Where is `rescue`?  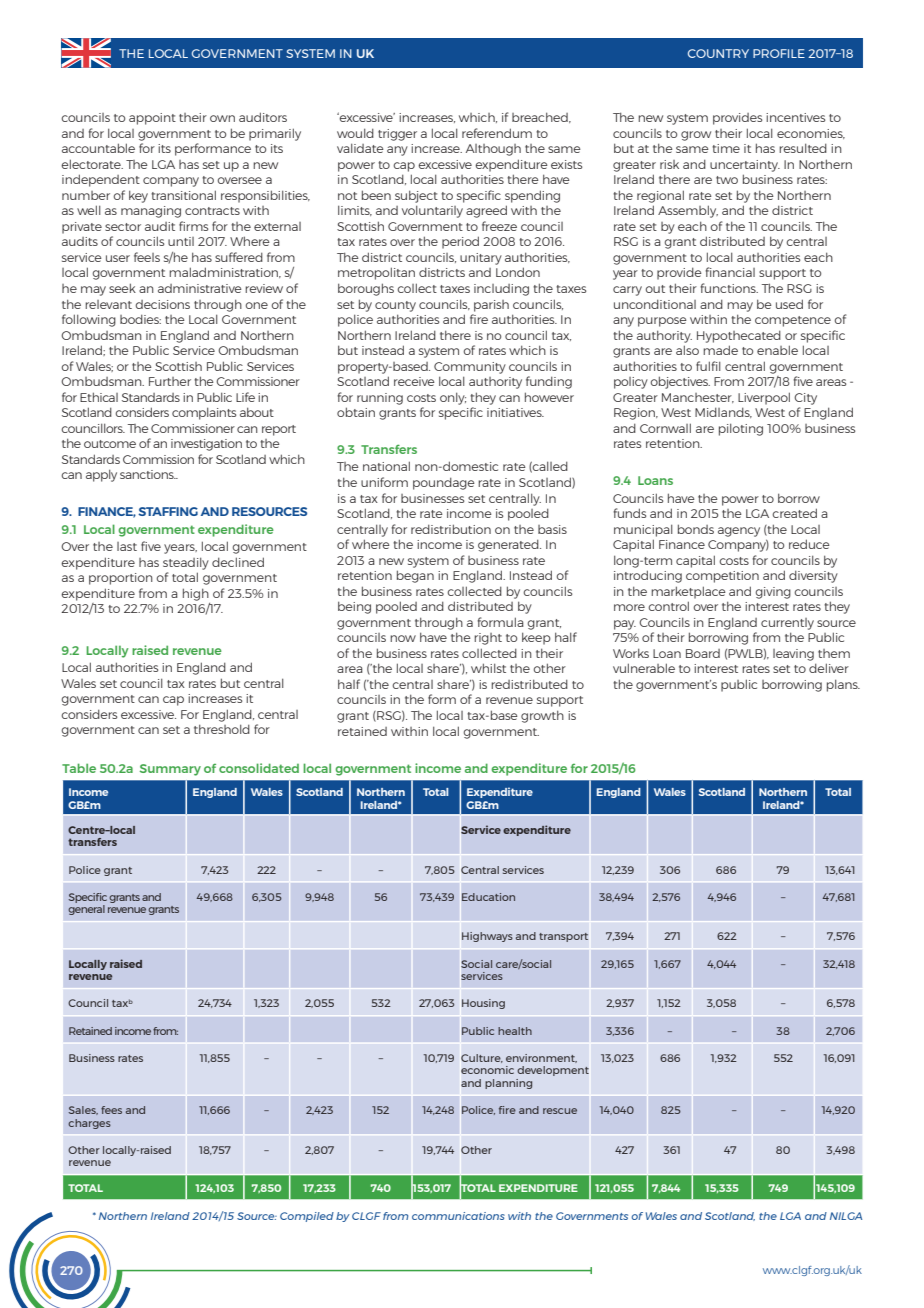 rescue is located at coordinates (560, 1111).
